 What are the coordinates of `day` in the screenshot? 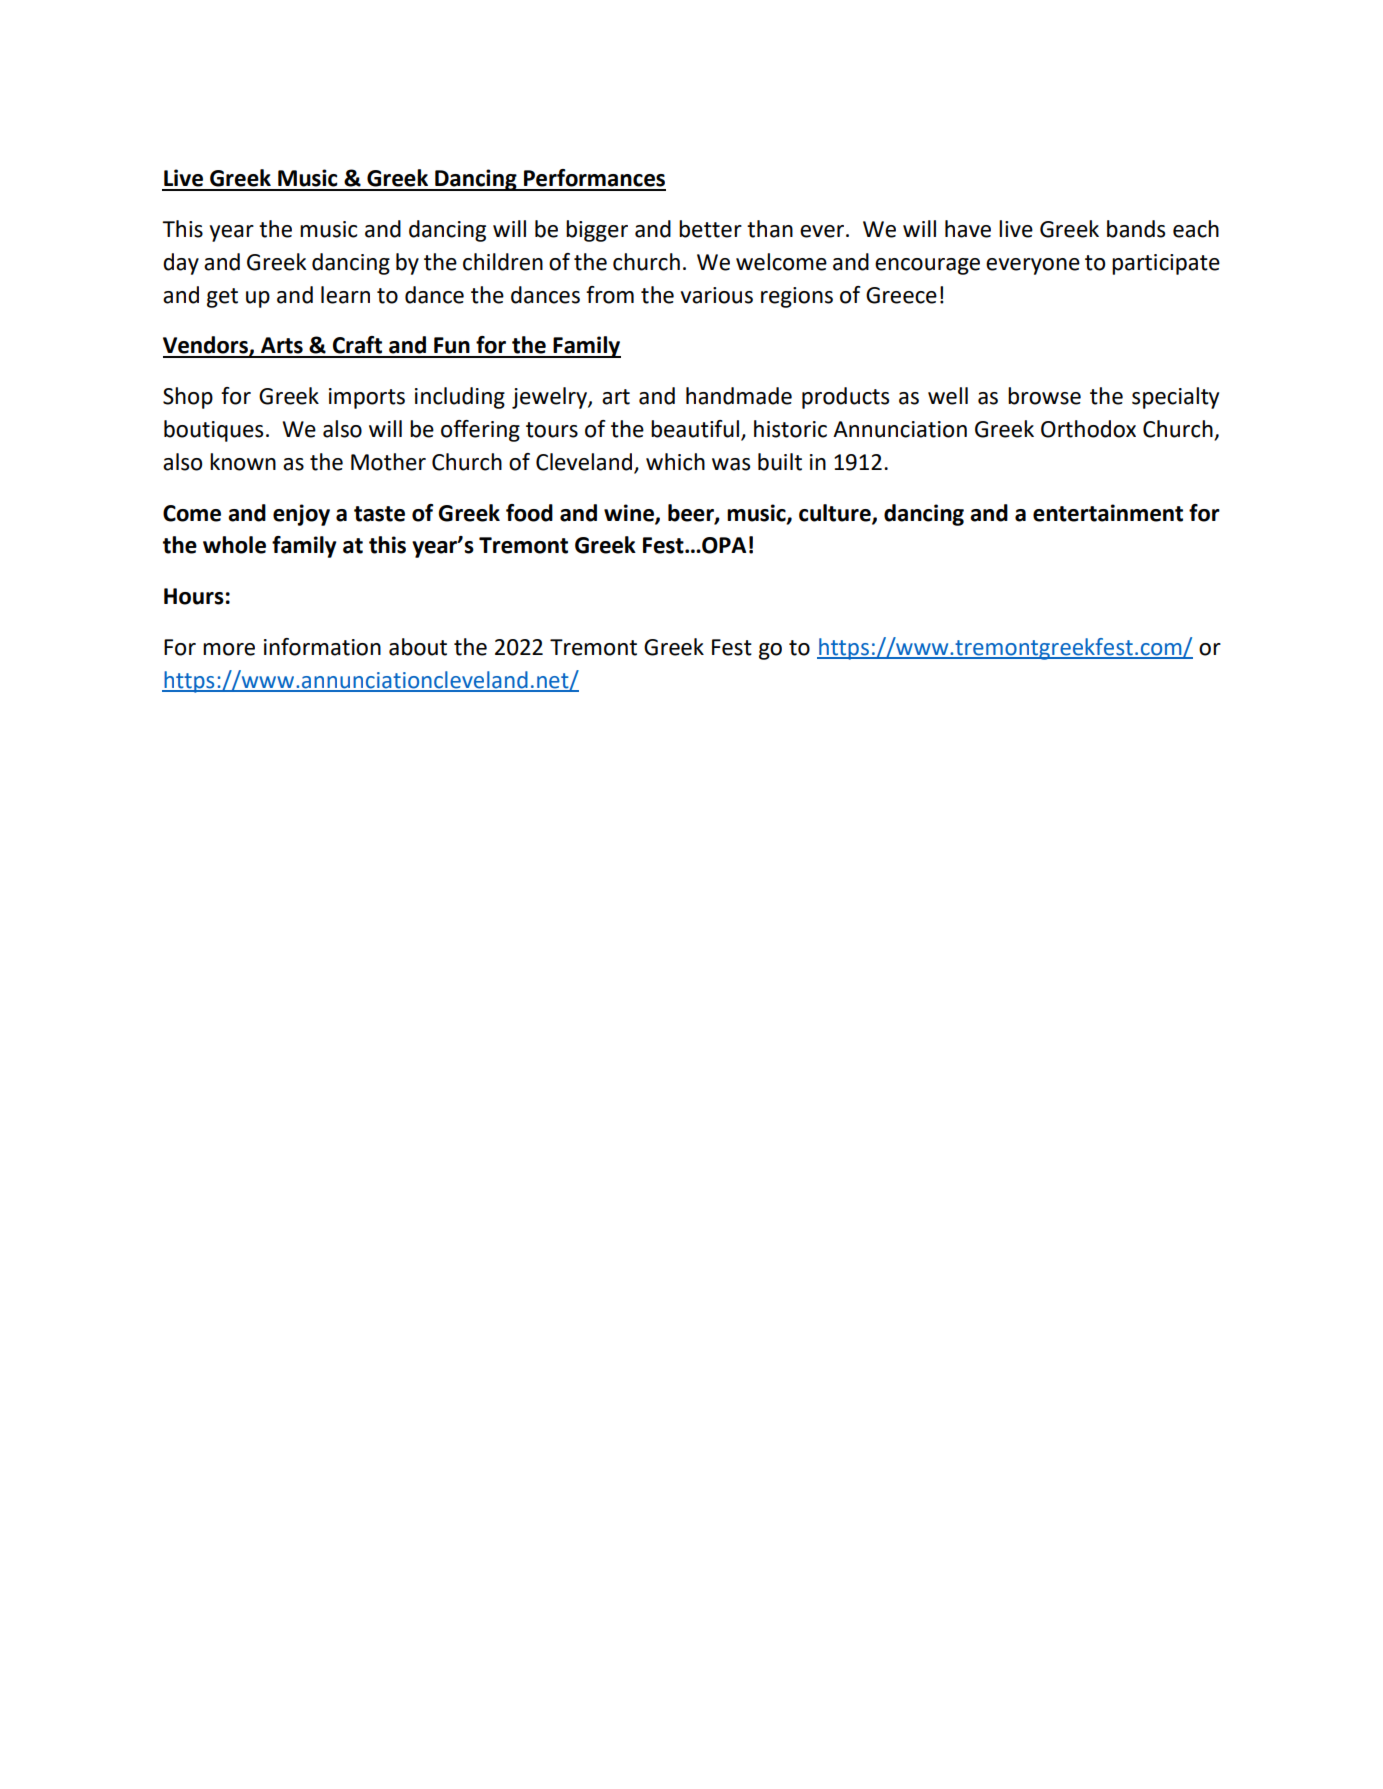 It's located at (181, 264).
